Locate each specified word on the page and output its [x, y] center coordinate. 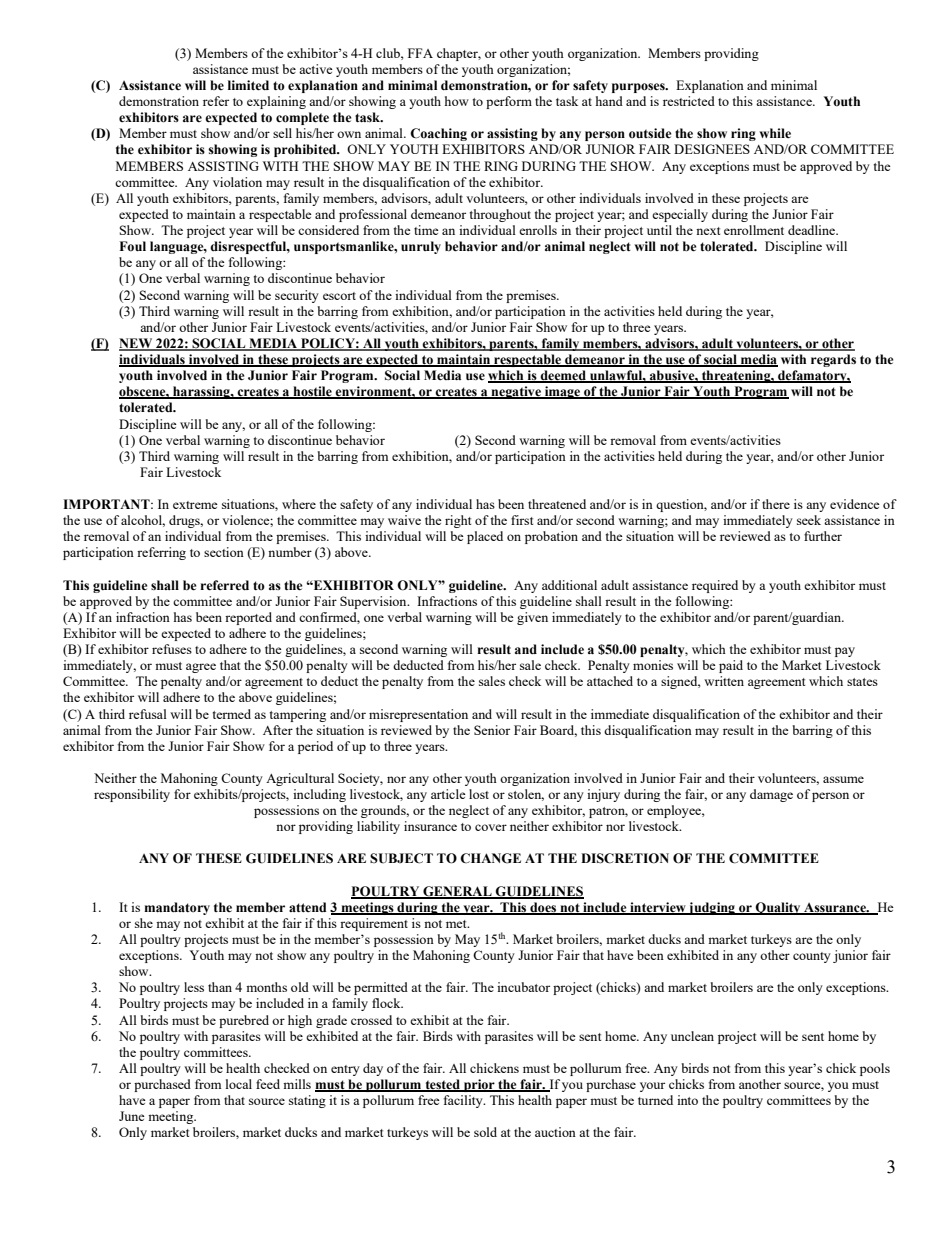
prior [479, 1085]
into [687, 1100]
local [239, 1084]
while [775, 133]
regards [833, 360]
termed [232, 714]
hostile [312, 392]
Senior [492, 730]
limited [248, 85]
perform [509, 102]
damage [771, 795]
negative [516, 392]
